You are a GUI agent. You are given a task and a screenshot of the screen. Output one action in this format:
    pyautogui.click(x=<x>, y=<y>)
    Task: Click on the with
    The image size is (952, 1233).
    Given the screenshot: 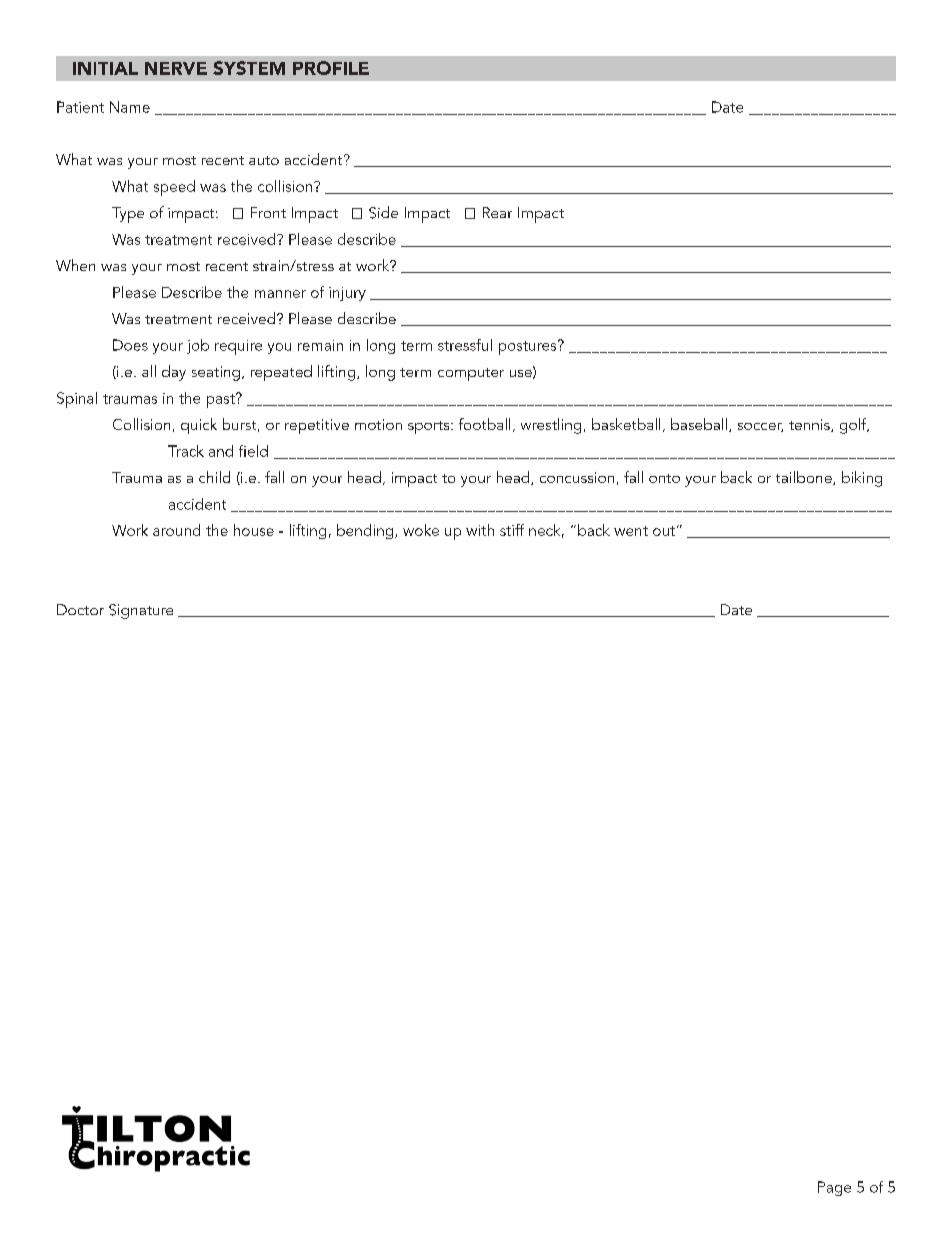 What is the action you would take?
    pyautogui.click(x=480, y=530)
